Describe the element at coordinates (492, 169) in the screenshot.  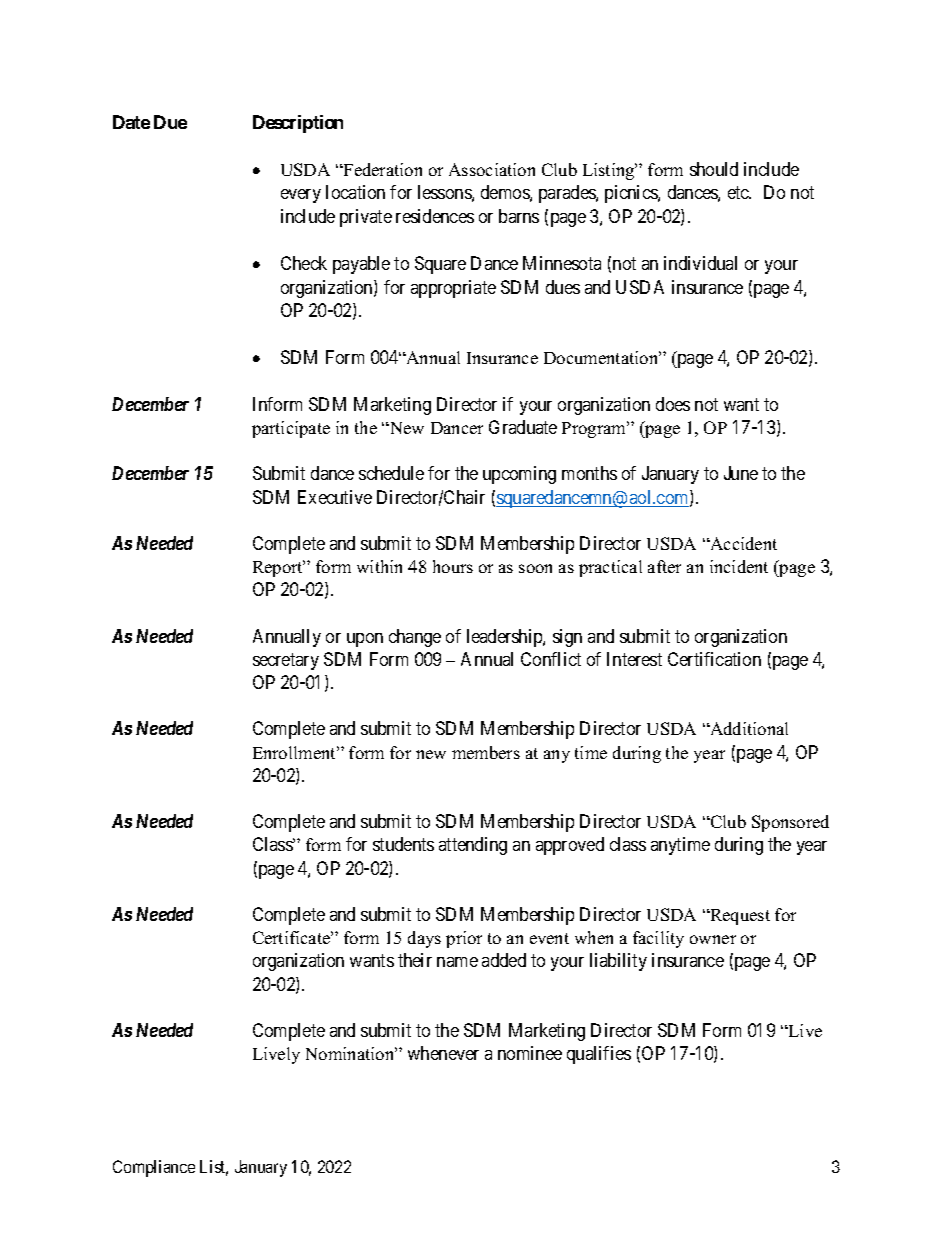
I see `Association` at that location.
